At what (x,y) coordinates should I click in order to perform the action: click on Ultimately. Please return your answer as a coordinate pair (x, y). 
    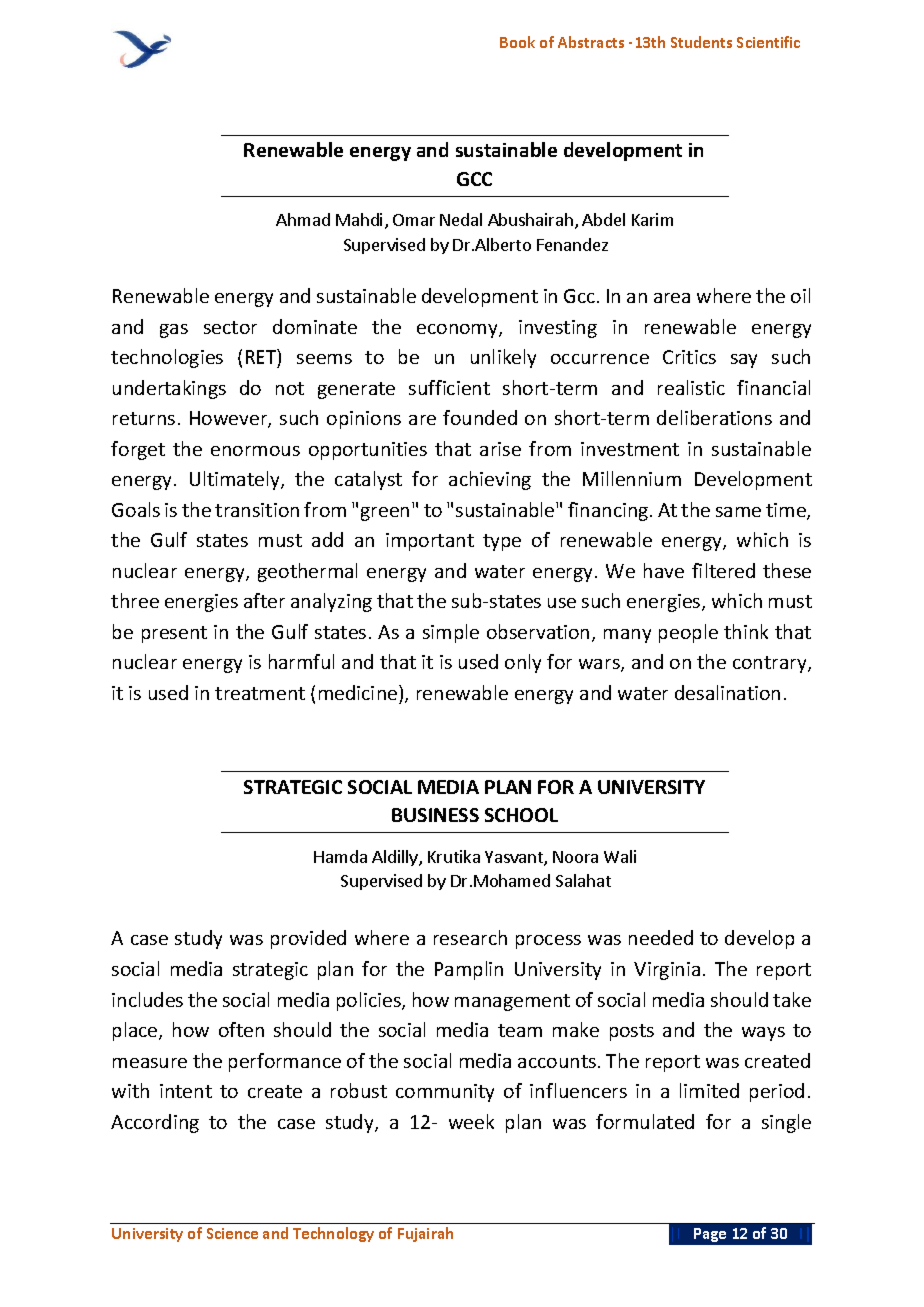
    Looking at the image, I should click on (236, 480).
